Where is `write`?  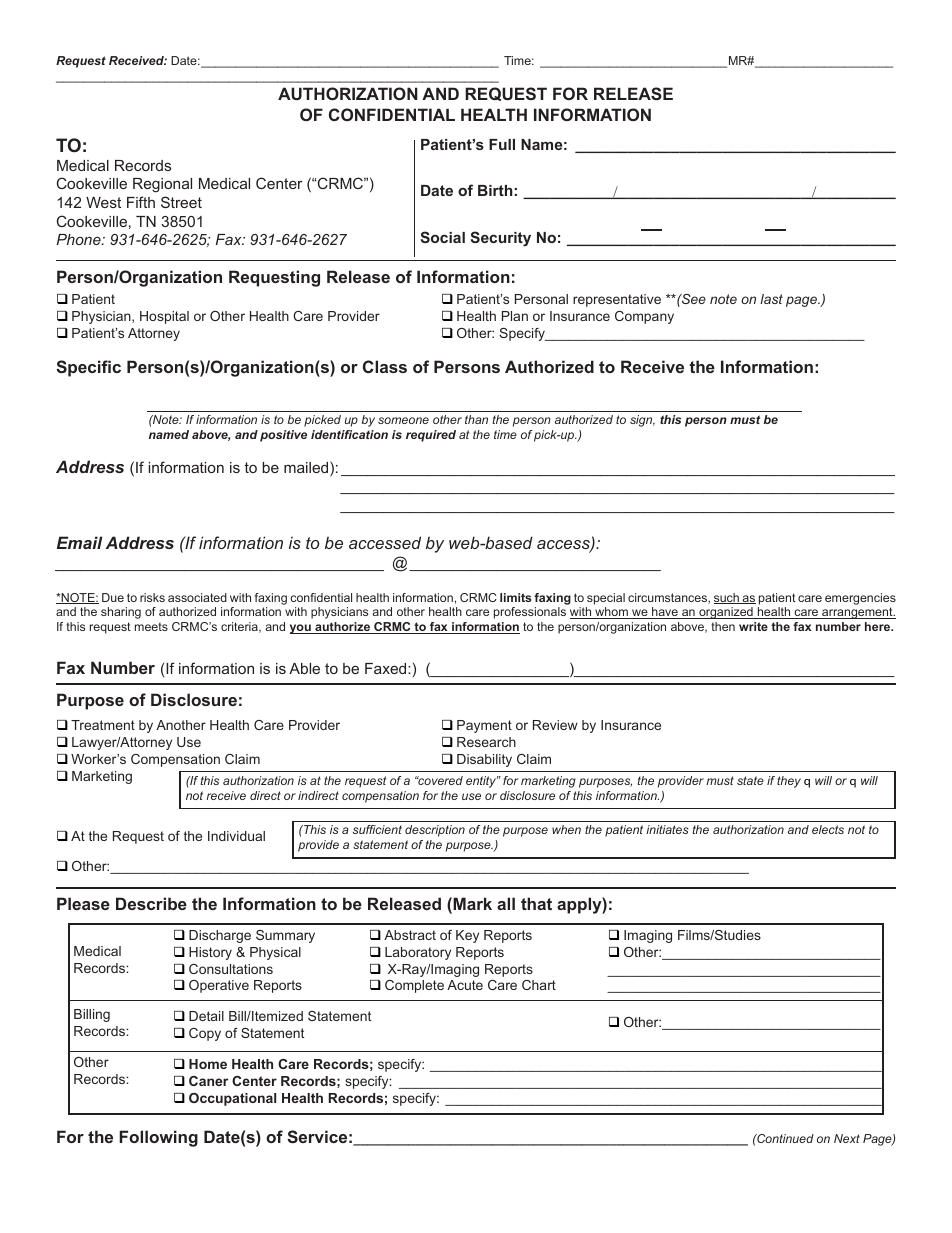
write is located at coordinates (753, 626).
